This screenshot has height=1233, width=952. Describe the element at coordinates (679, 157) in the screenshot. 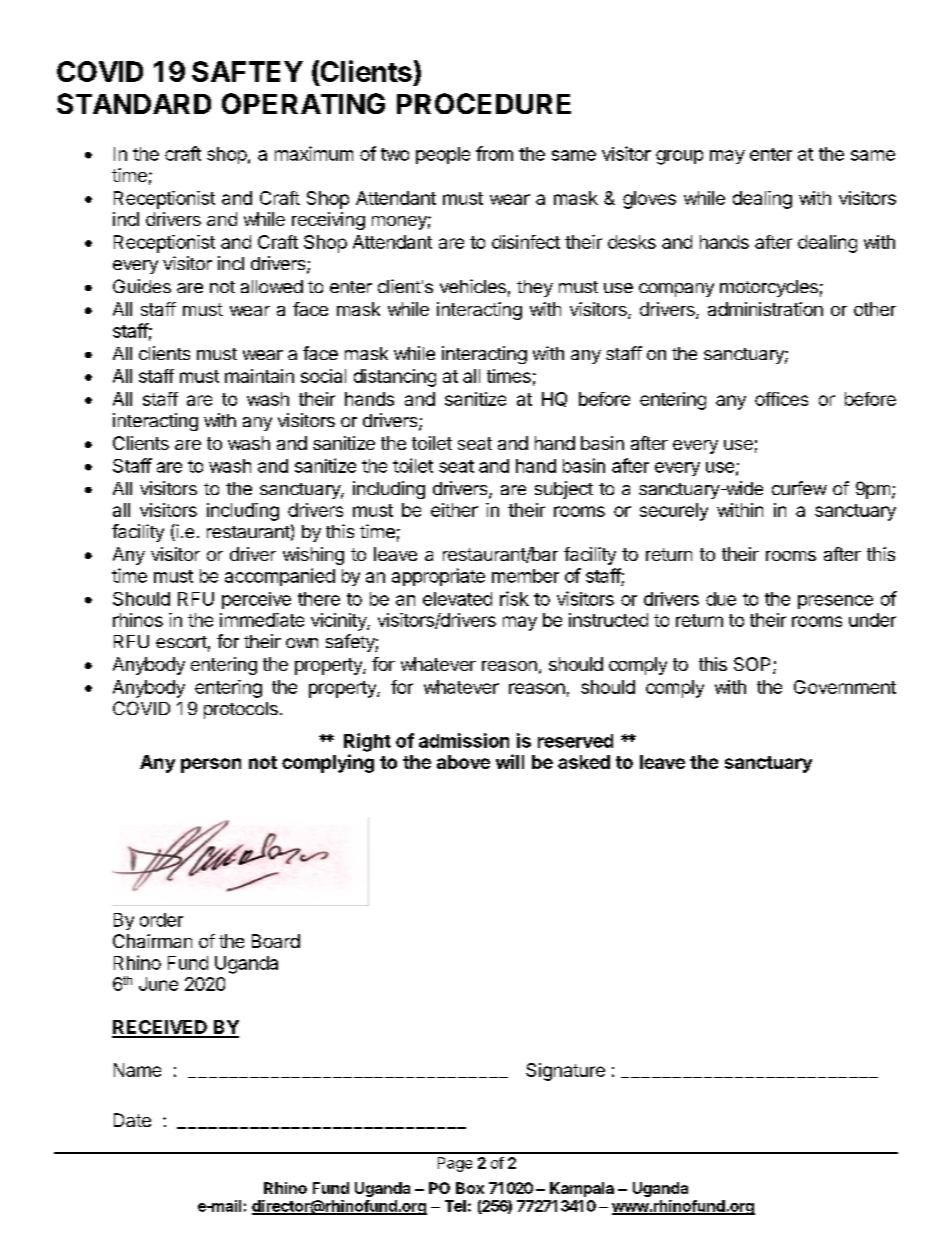

I see `group` at that location.
